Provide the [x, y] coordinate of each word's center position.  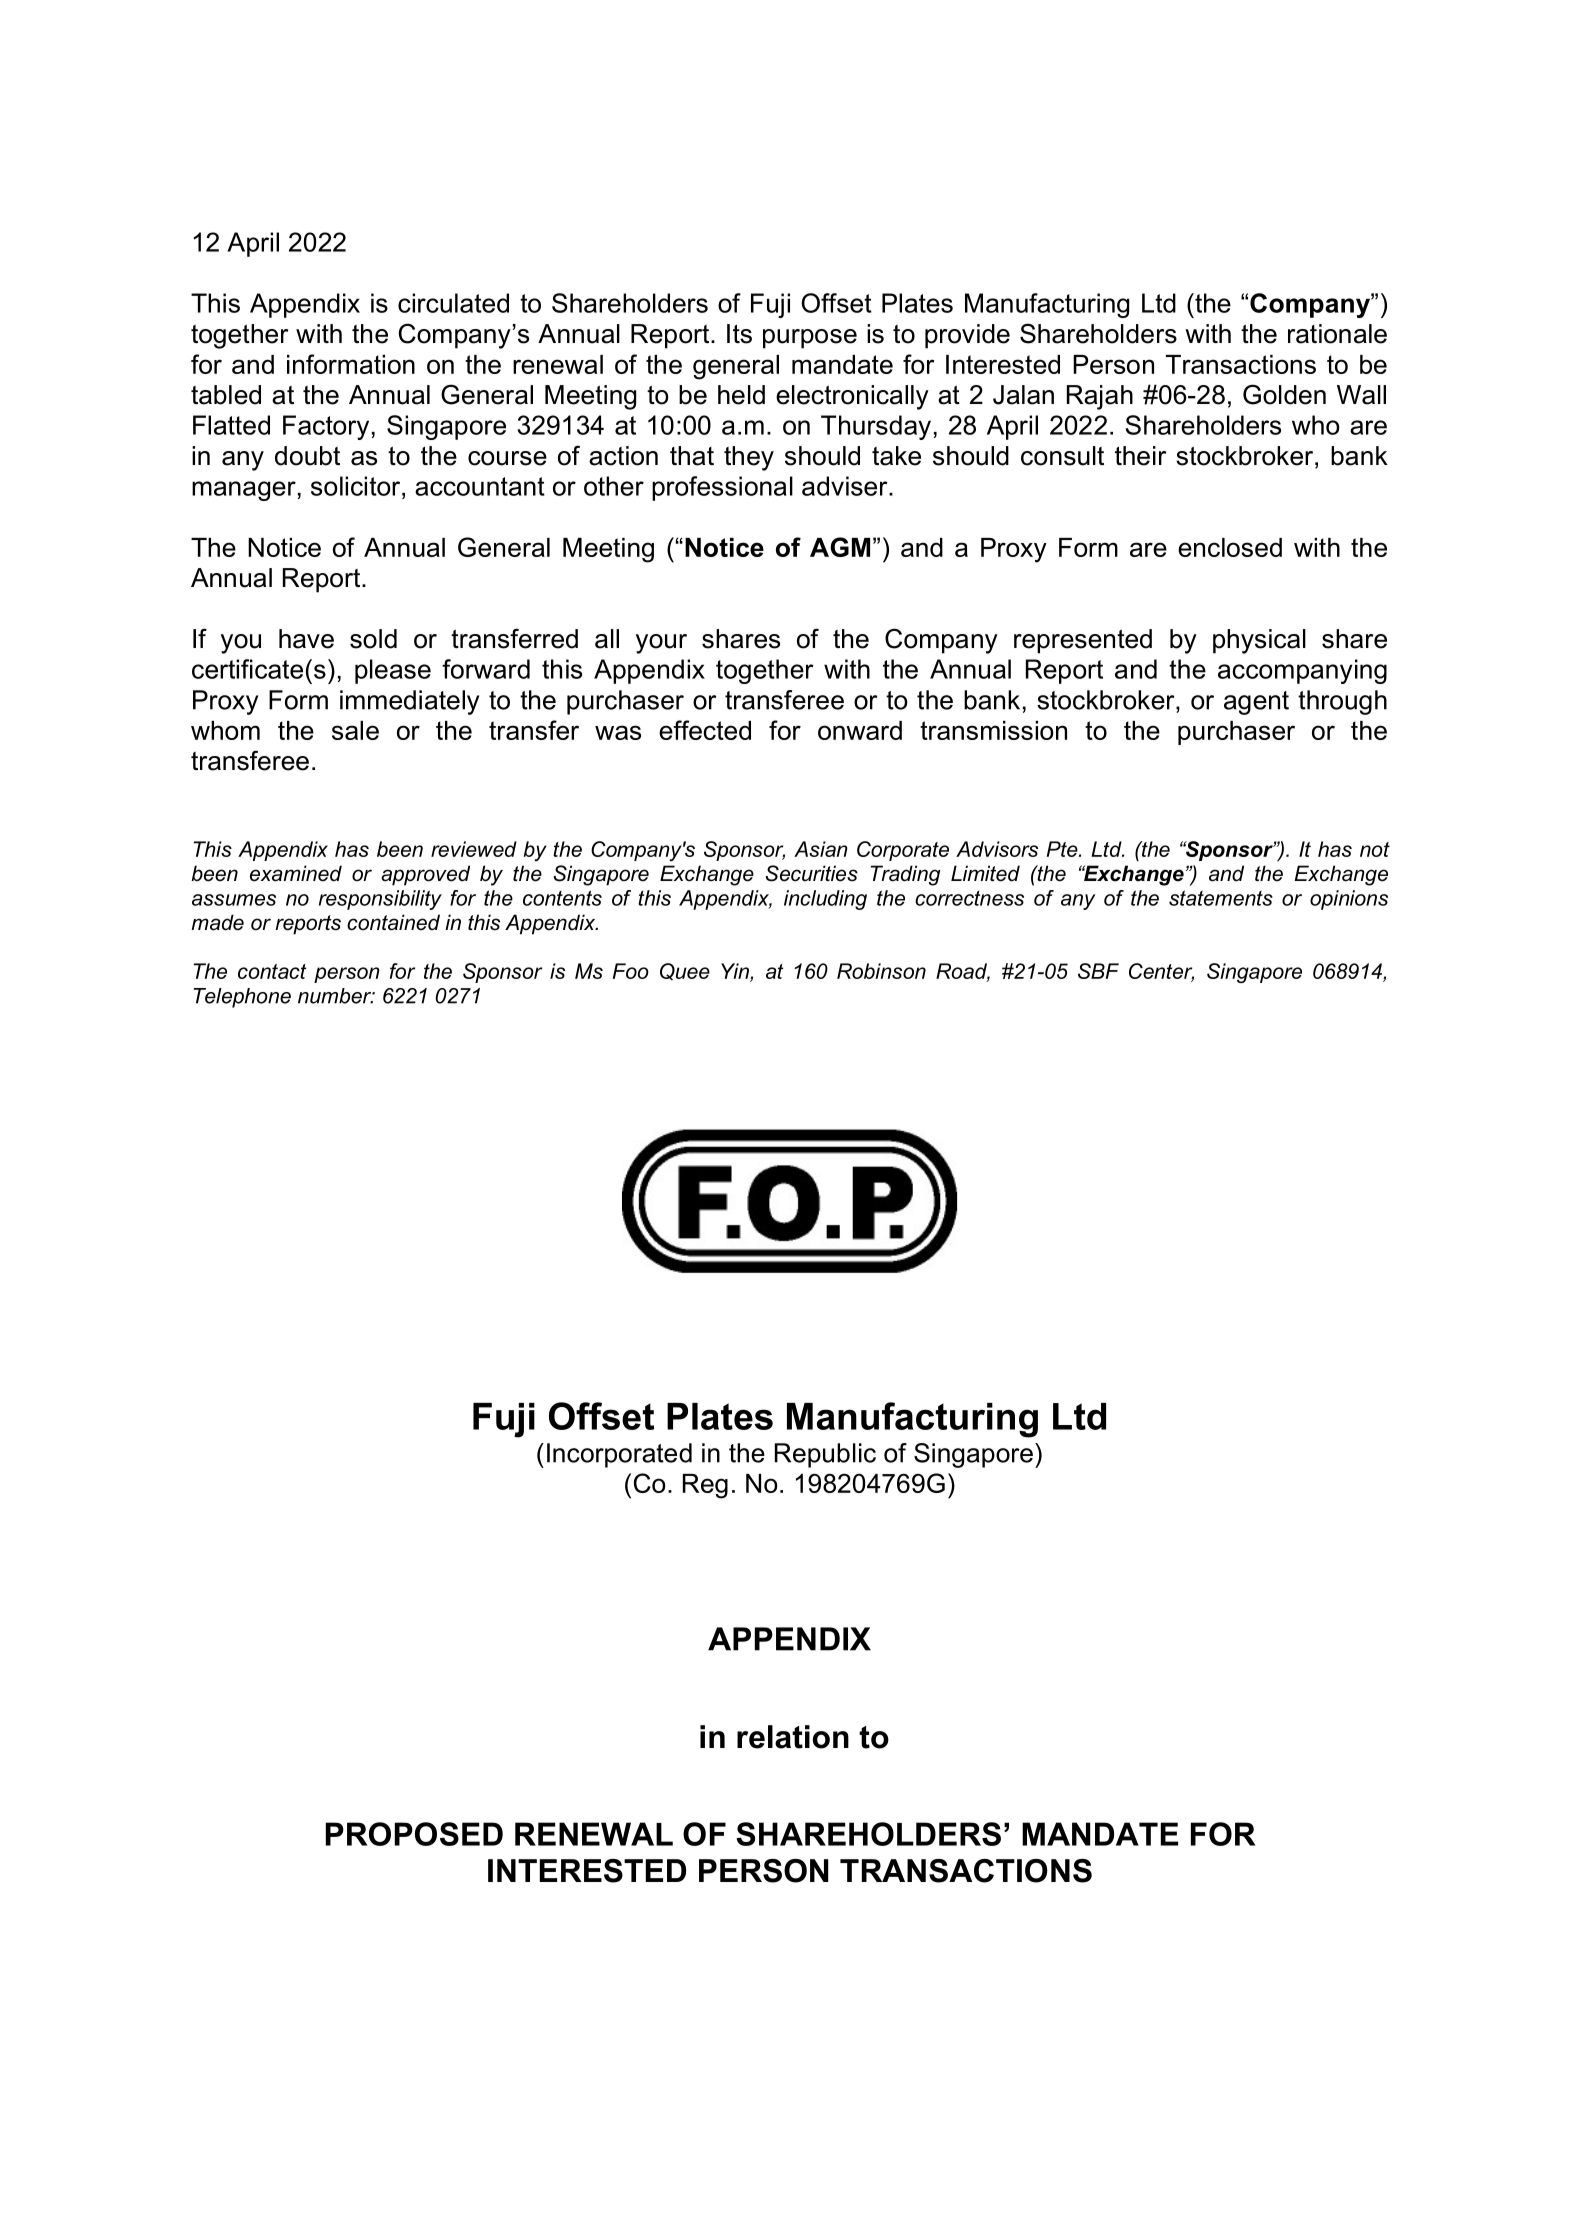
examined [296, 873]
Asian [821, 849]
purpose [810, 339]
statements [1221, 898]
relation [793, 1737]
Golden [1284, 394]
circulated [453, 303]
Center [1161, 972]
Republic [825, 1455]
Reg [705, 1486]
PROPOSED [414, 1834]
